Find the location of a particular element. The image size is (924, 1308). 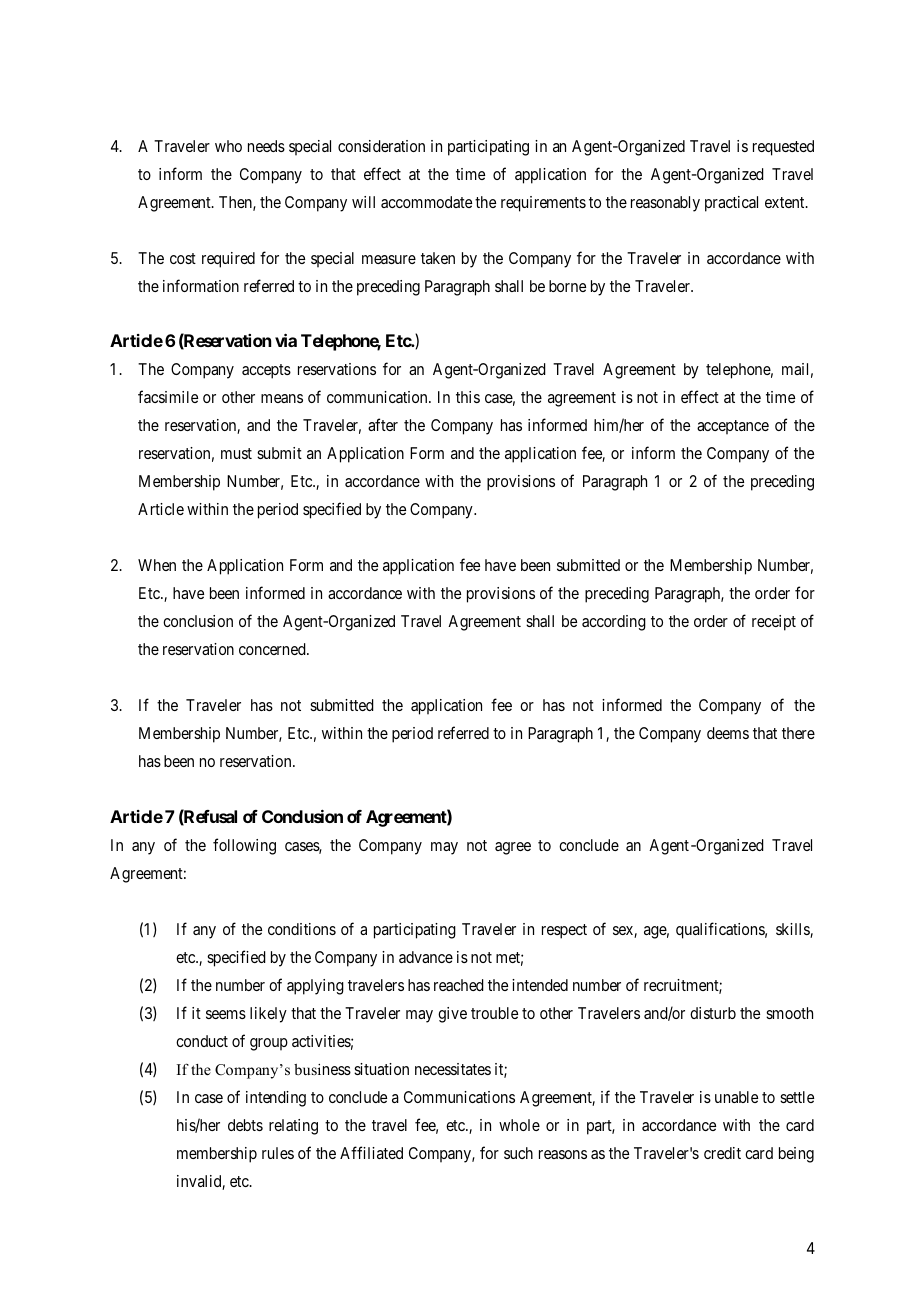

accommodate is located at coordinates (426, 202).
